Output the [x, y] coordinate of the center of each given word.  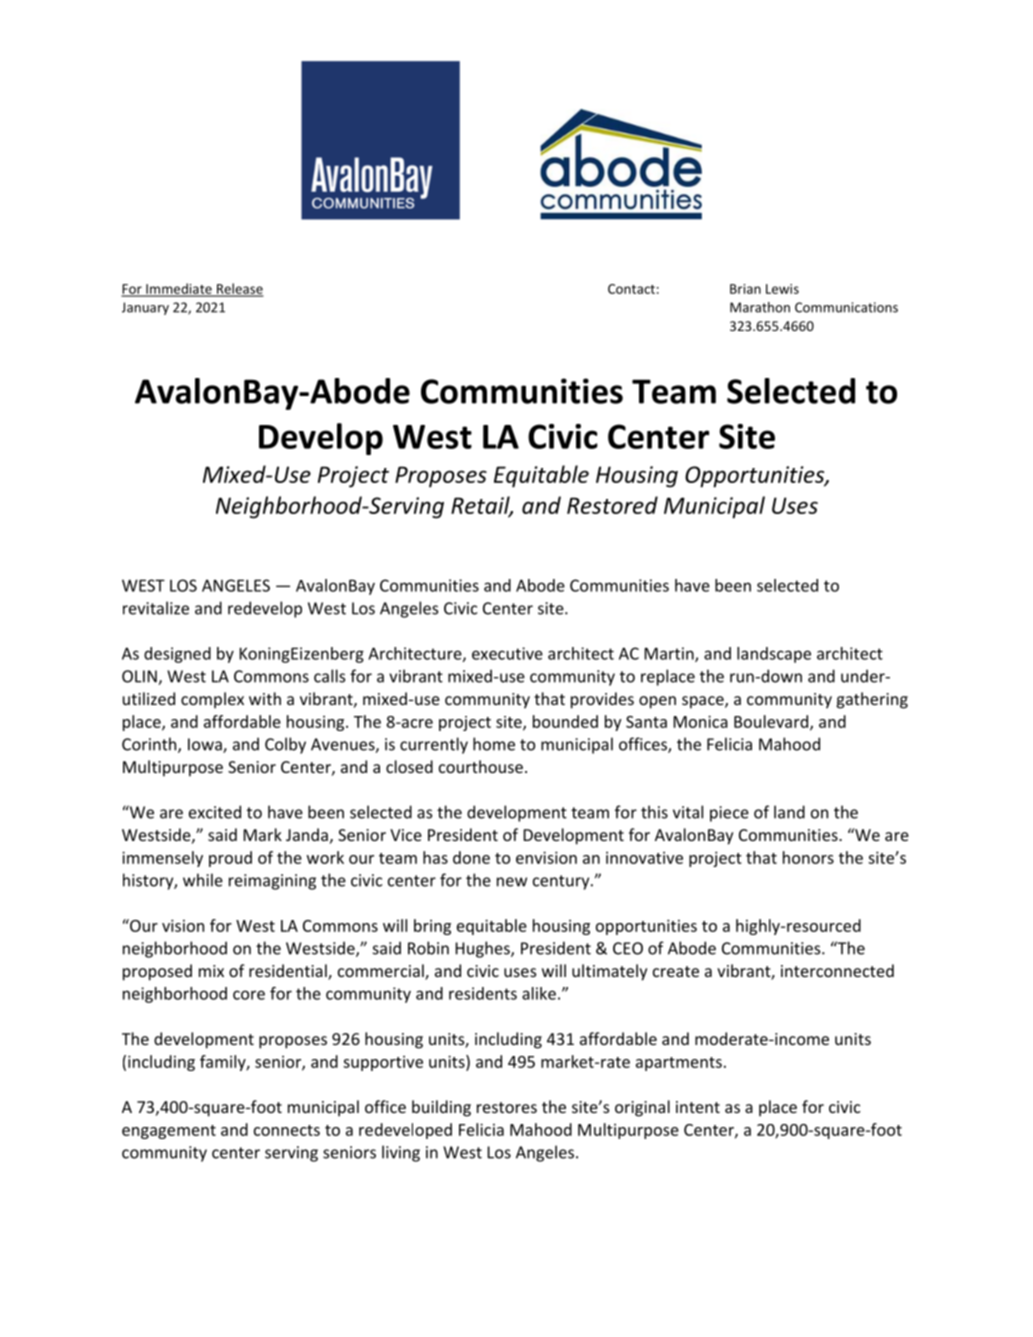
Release [239, 289]
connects [287, 1130]
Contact [631, 289]
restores [507, 1107]
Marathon [760, 307]
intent [698, 1107]
